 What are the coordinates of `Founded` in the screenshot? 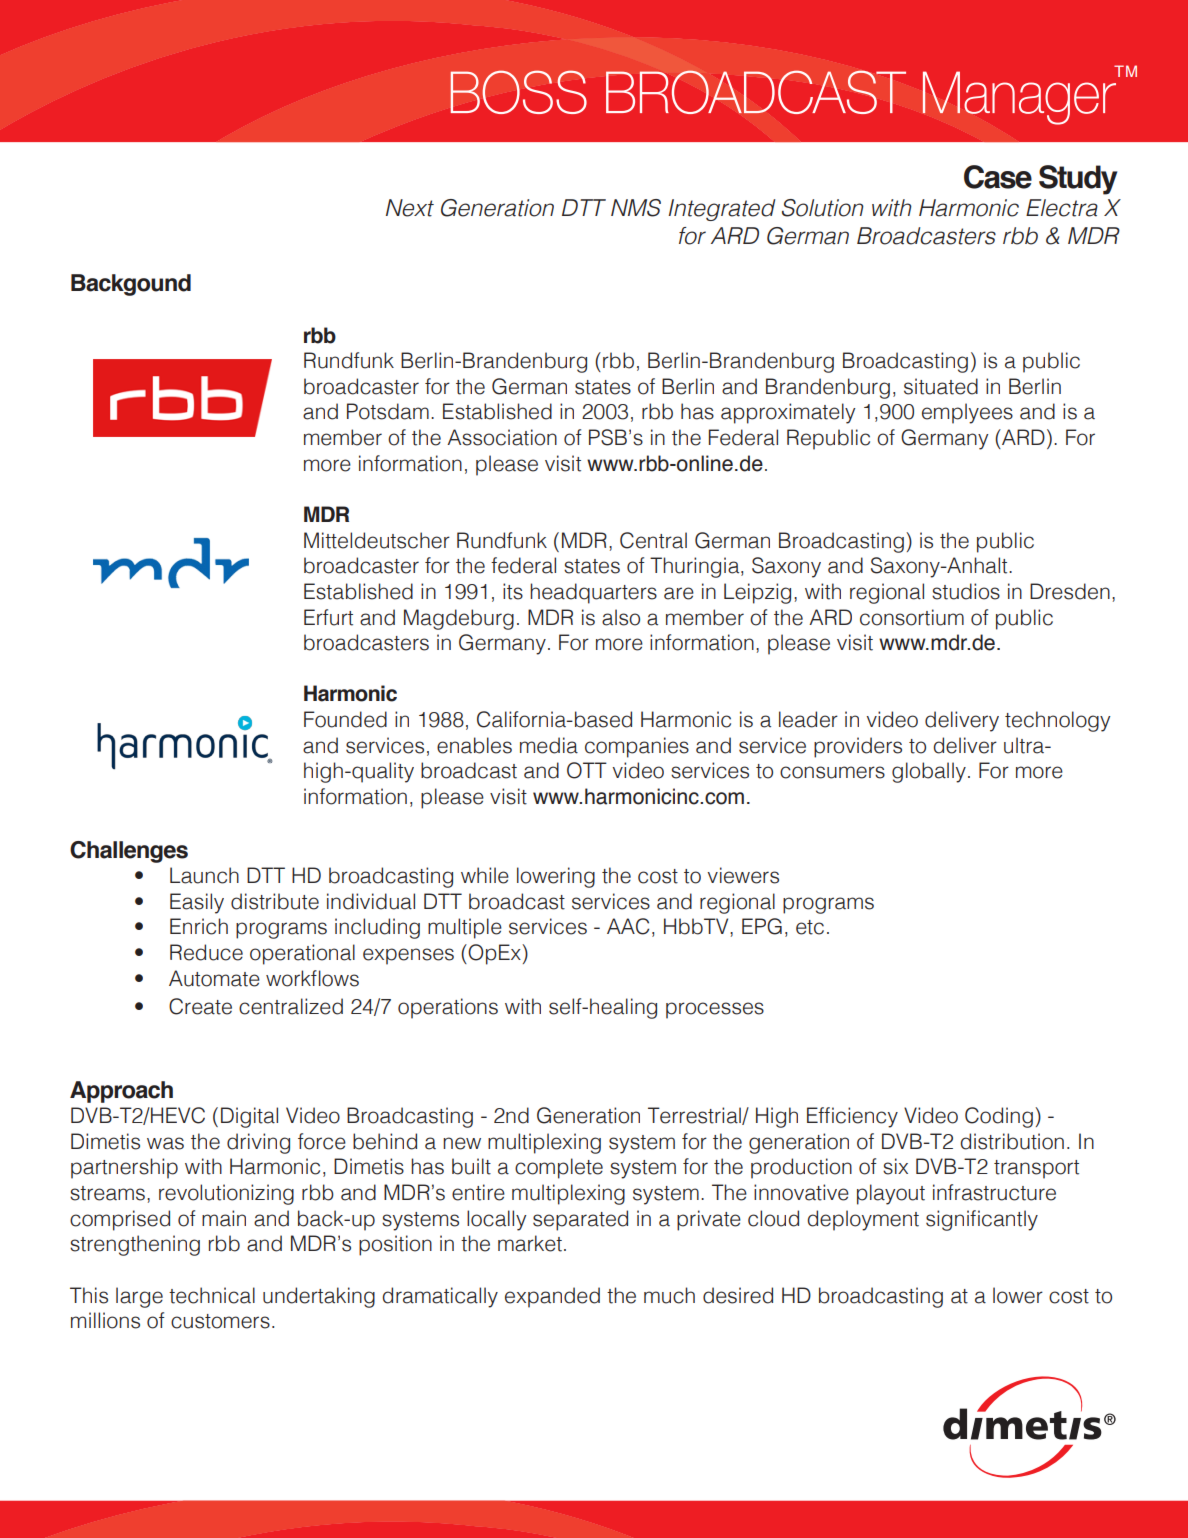 It's located at (345, 719).
